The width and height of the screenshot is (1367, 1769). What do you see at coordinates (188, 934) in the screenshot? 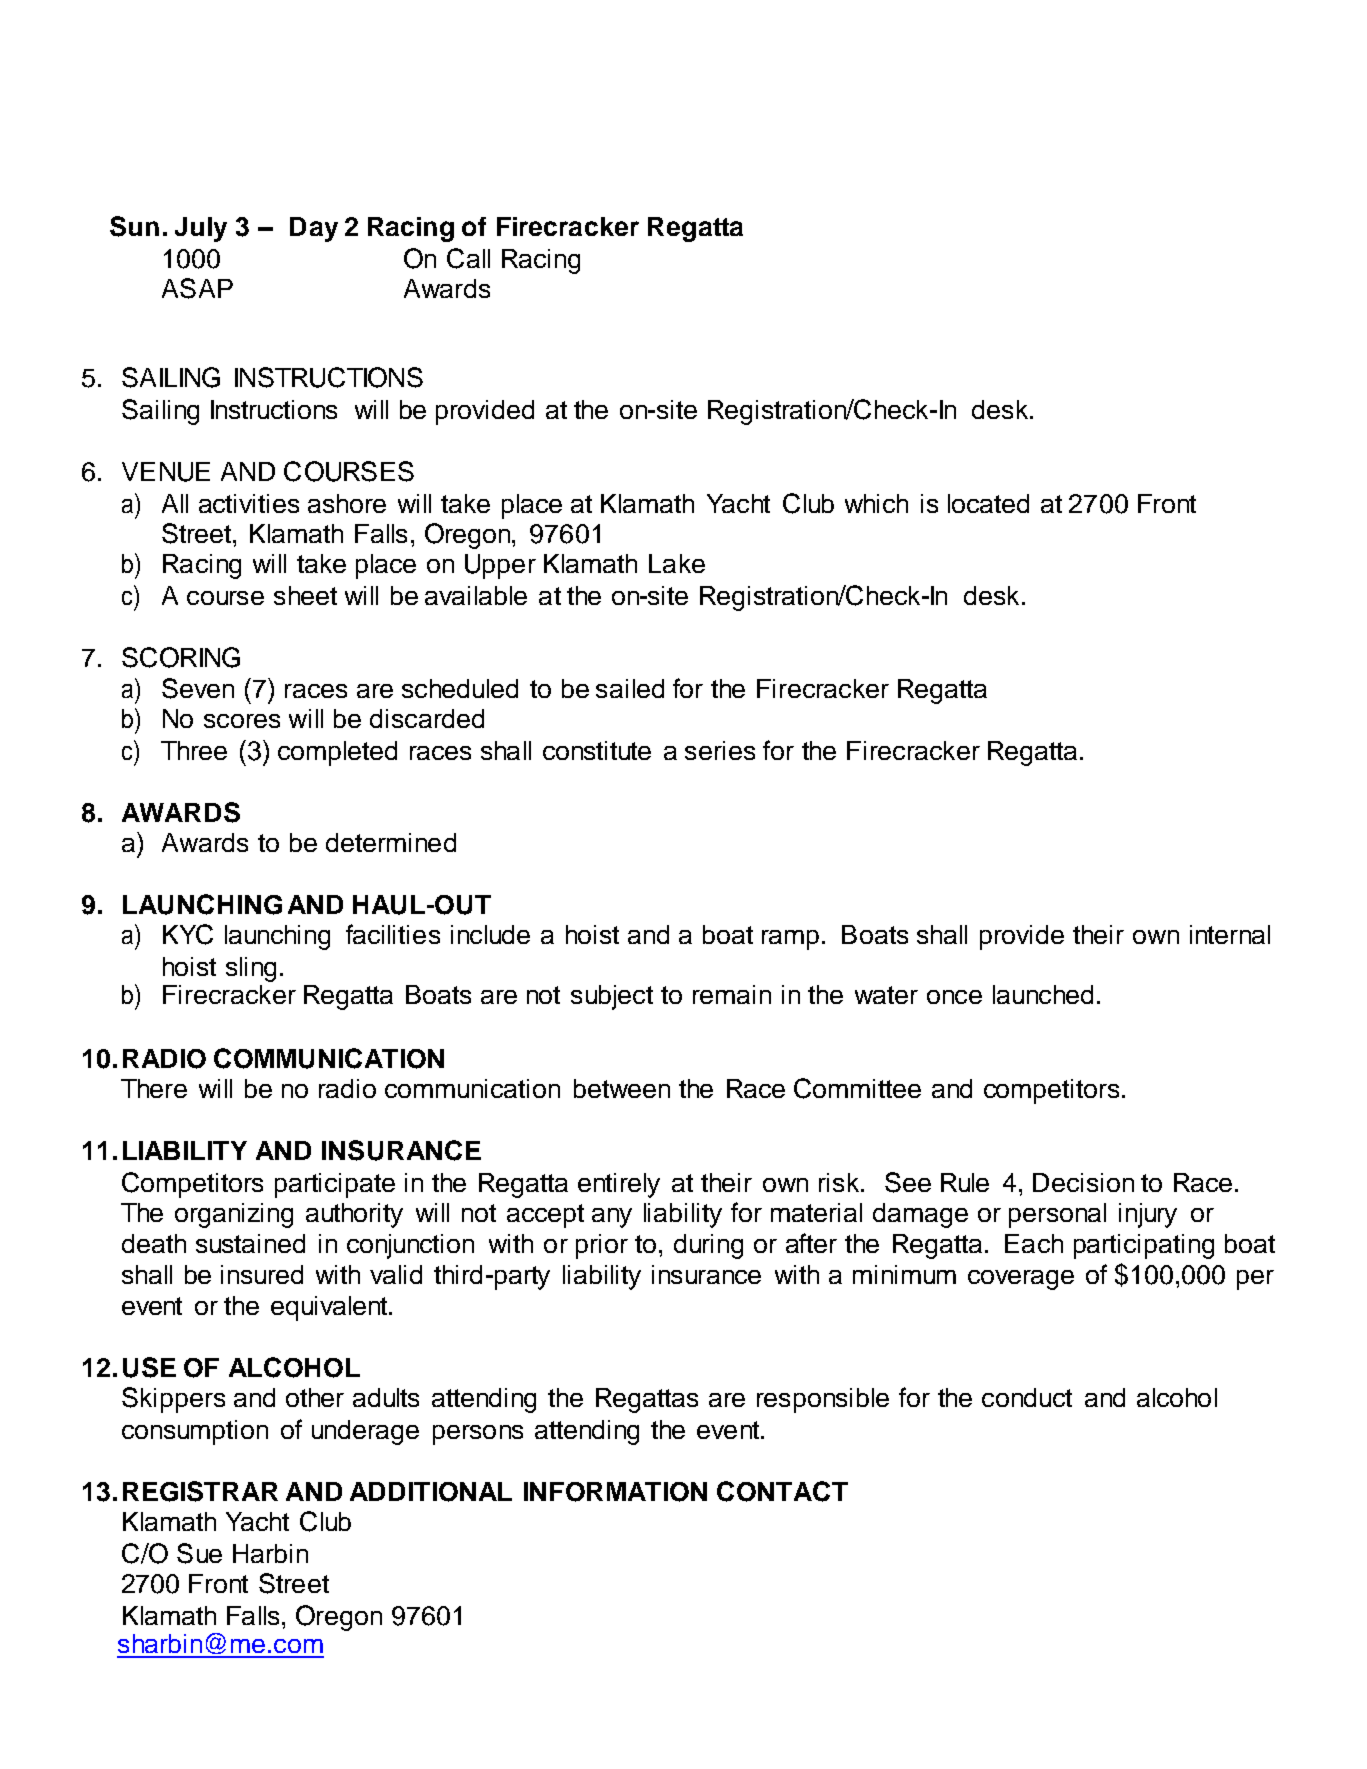
I see `KYC` at bounding box center [188, 934].
